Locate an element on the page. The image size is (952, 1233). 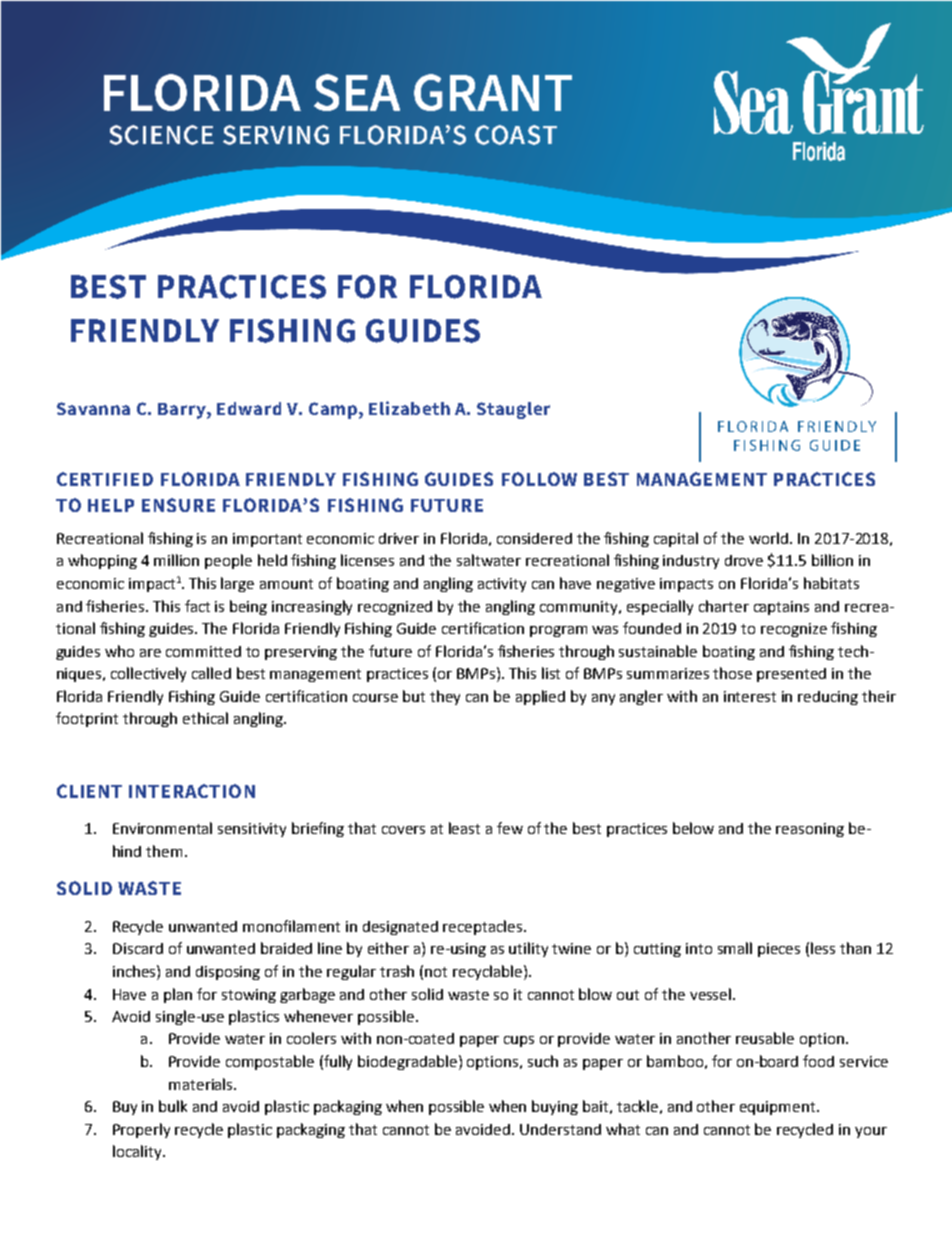
Elizabeth is located at coordinates (409, 408).
